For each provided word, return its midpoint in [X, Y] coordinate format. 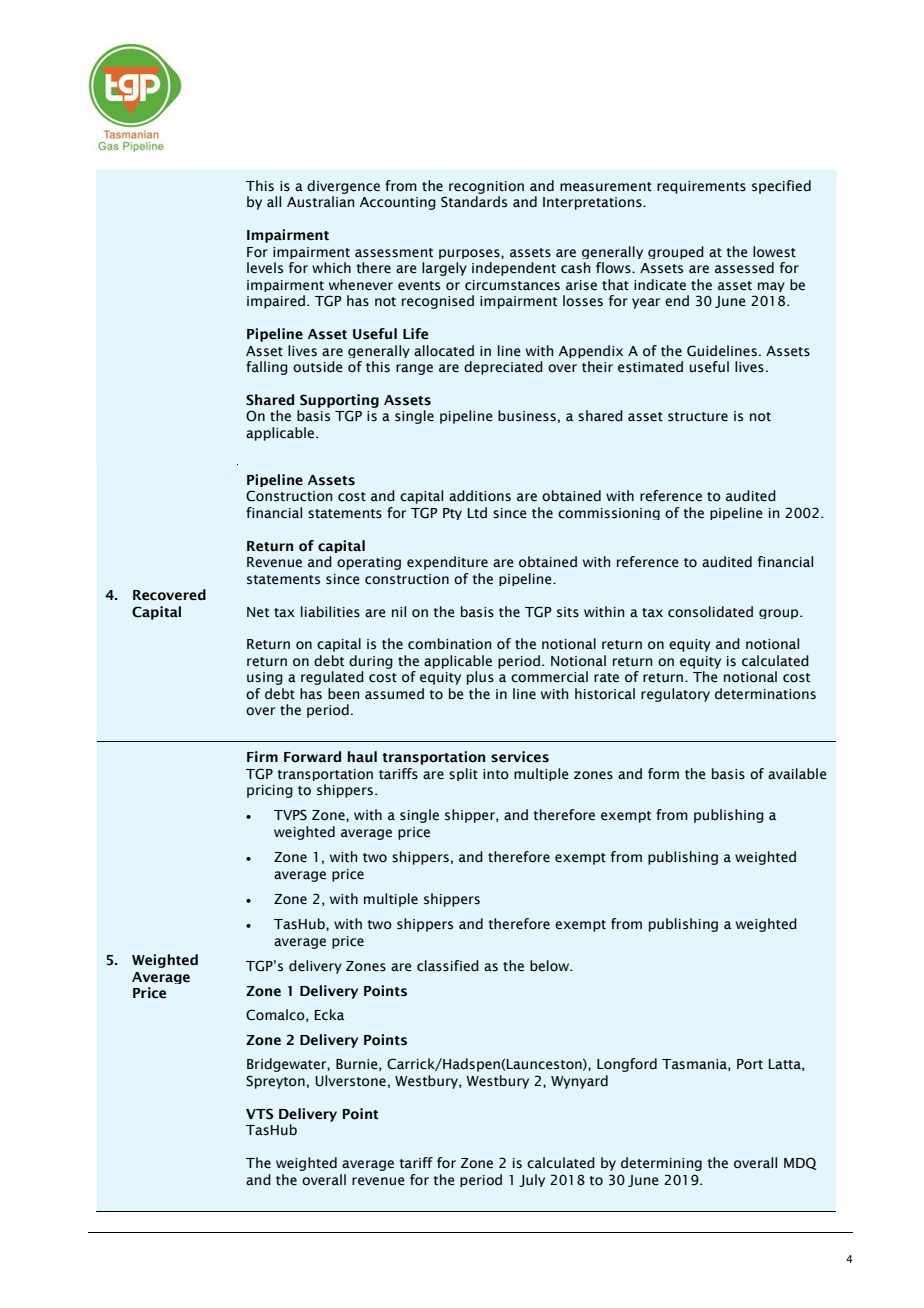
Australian [320, 202]
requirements [701, 187]
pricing [270, 791]
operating [369, 563]
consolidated [710, 612]
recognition [486, 187]
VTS [259, 1114]
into [496, 774]
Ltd [477, 513]
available [797, 774]
